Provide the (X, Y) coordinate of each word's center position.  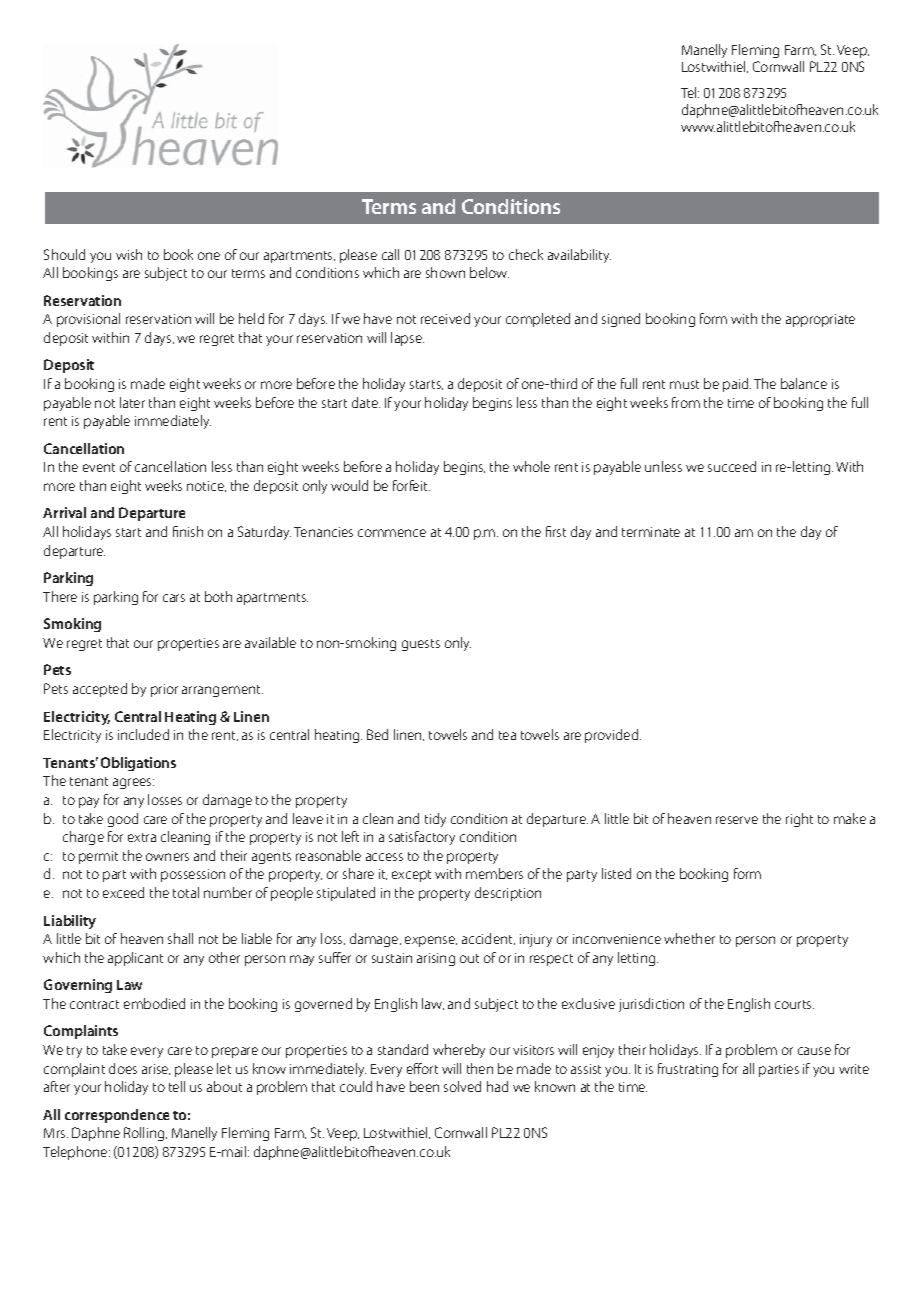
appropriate (820, 320)
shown (445, 272)
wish (129, 254)
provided (613, 736)
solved (462, 1086)
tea (507, 735)
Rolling (145, 1134)
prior (164, 690)
